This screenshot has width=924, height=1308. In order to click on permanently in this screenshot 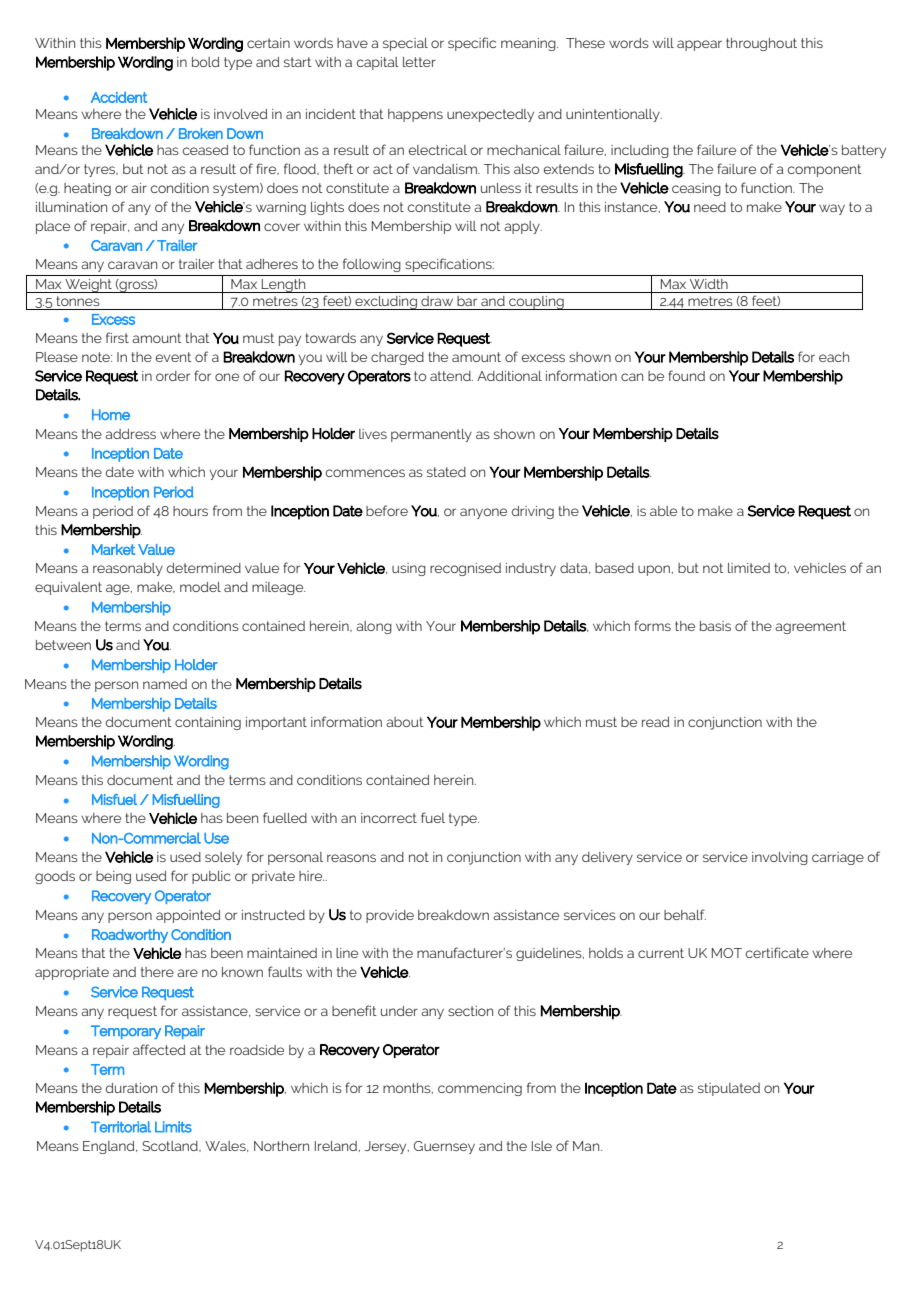, I will do `click(431, 435)`.
